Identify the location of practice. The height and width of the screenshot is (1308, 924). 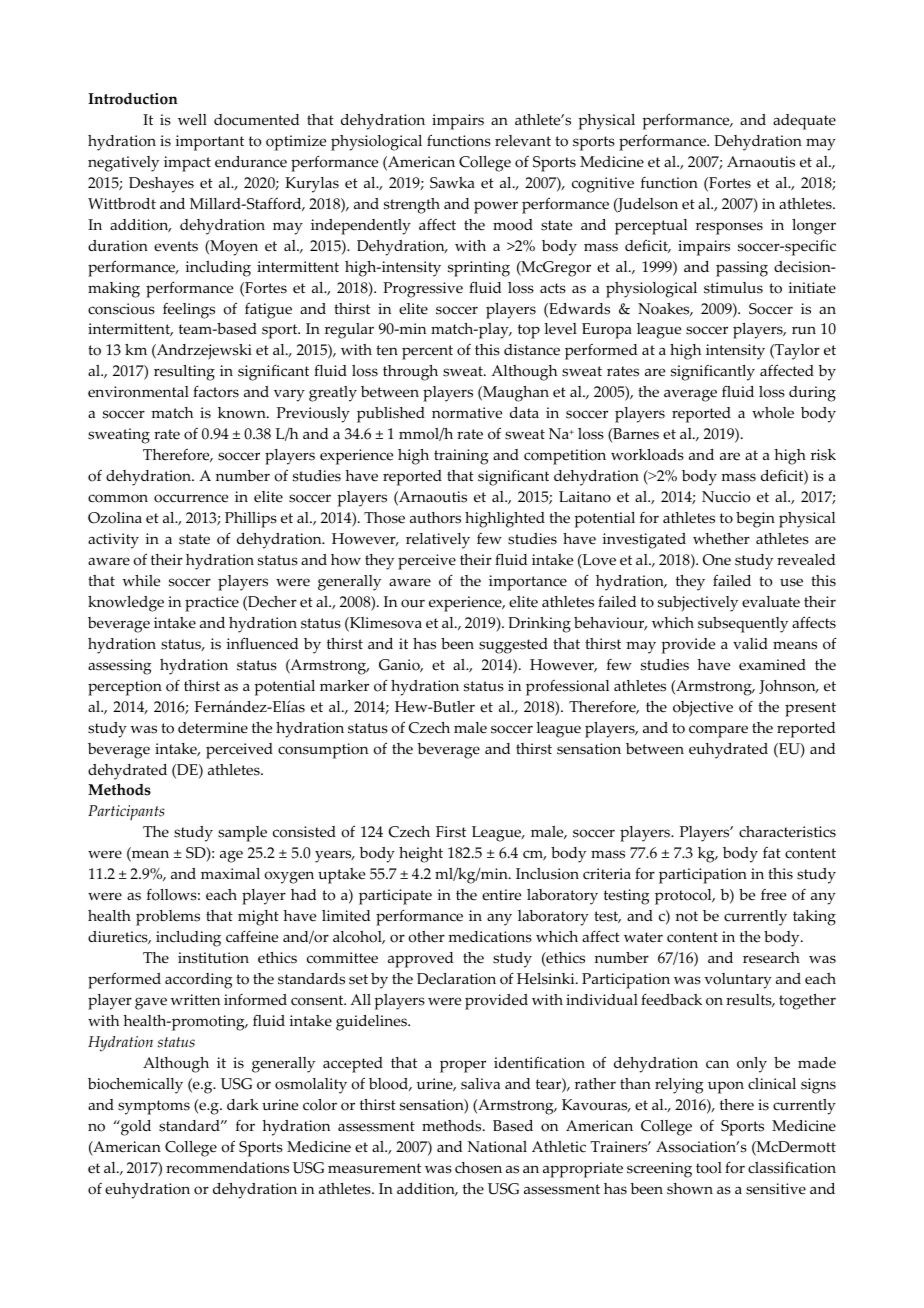
(212, 604).
